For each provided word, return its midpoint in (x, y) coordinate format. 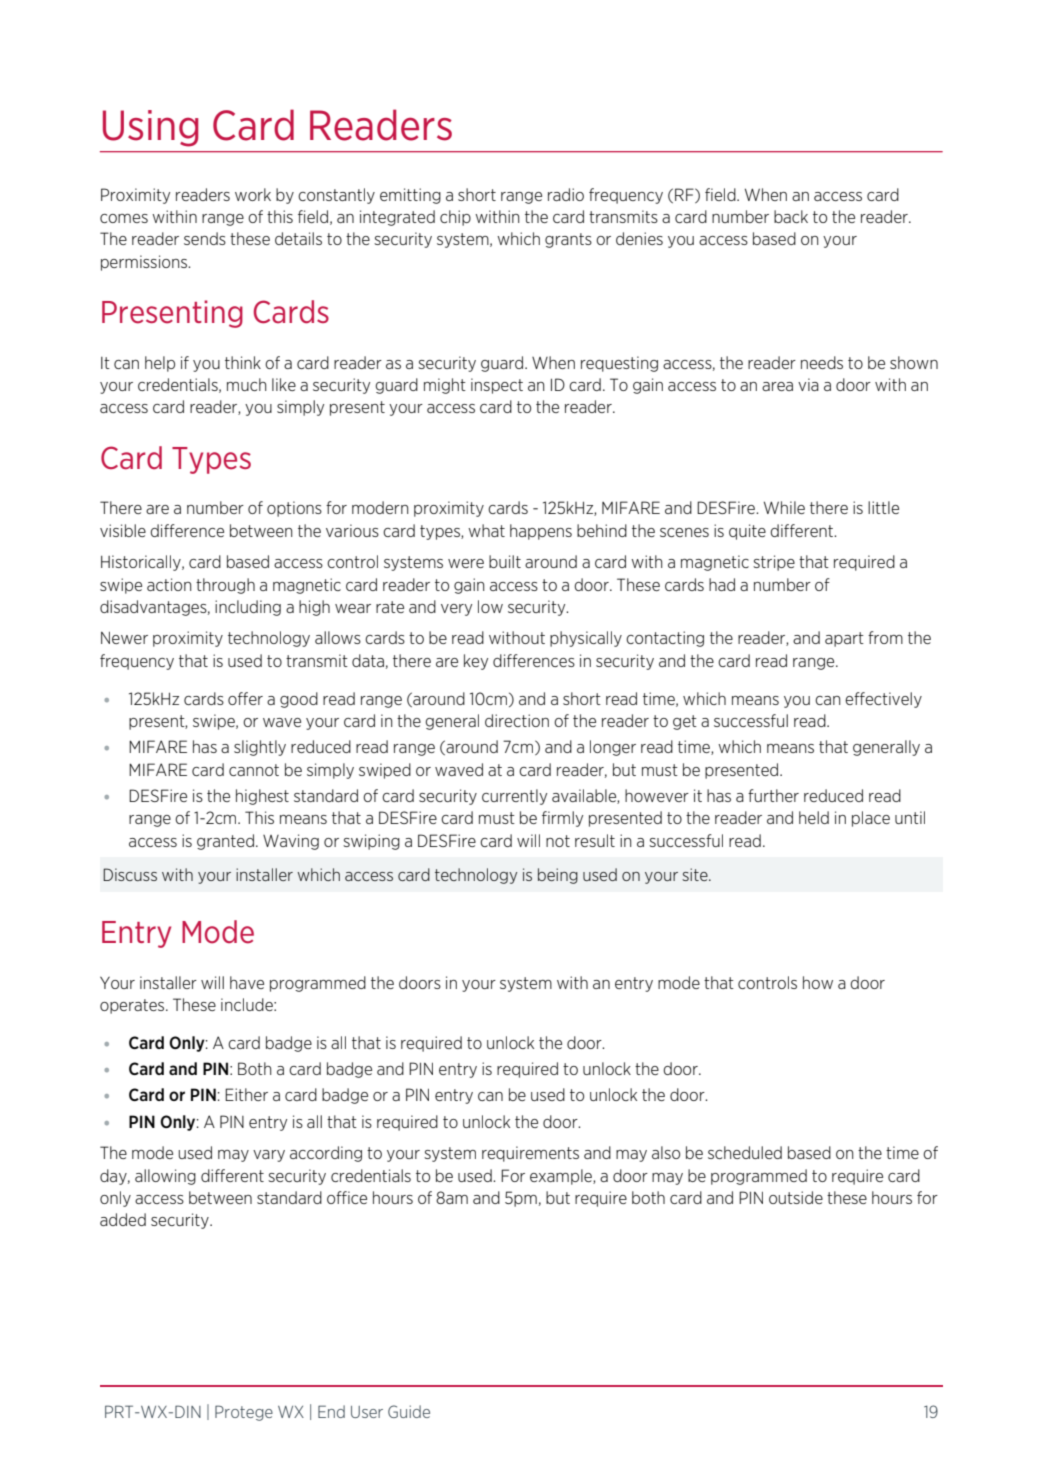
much (246, 384)
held (814, 817)
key (476, 662)
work (253, 194)
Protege (244, 1413)
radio (566, 194)
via (808, 384)
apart (844, 639)
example (562, 1177)
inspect (497, 386)
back (791, 216)
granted (225, 842)
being (558, 876)
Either (246, 1094)
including (248, 608)
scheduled (745, 1152)
